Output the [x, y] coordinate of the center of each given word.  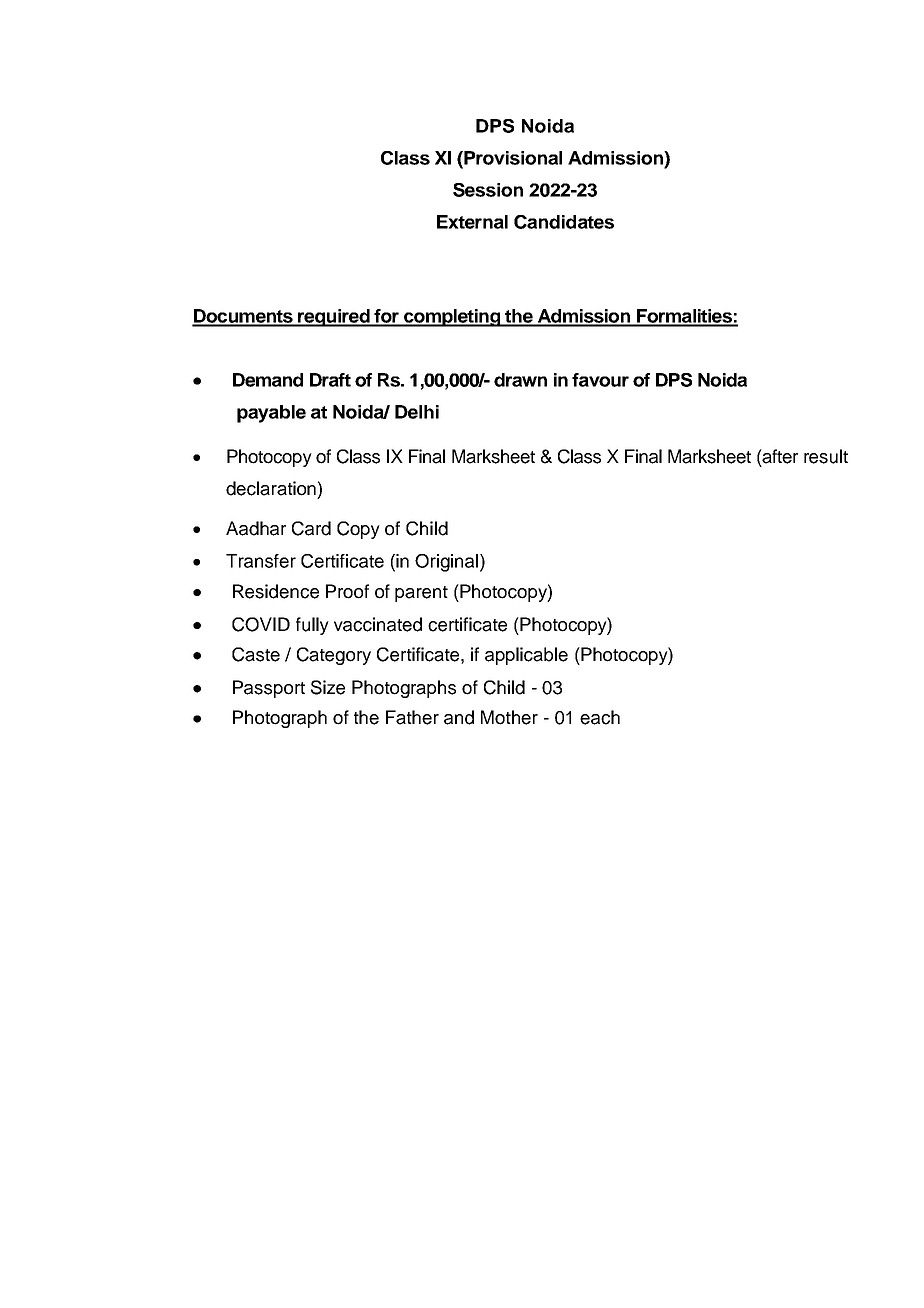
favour [600, 380]
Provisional [512, 158]
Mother [509, 717]
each [600, 717]
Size [328, 687]
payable [271, 414]
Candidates [564, 222]
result [826, 456]
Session [488, 190]
